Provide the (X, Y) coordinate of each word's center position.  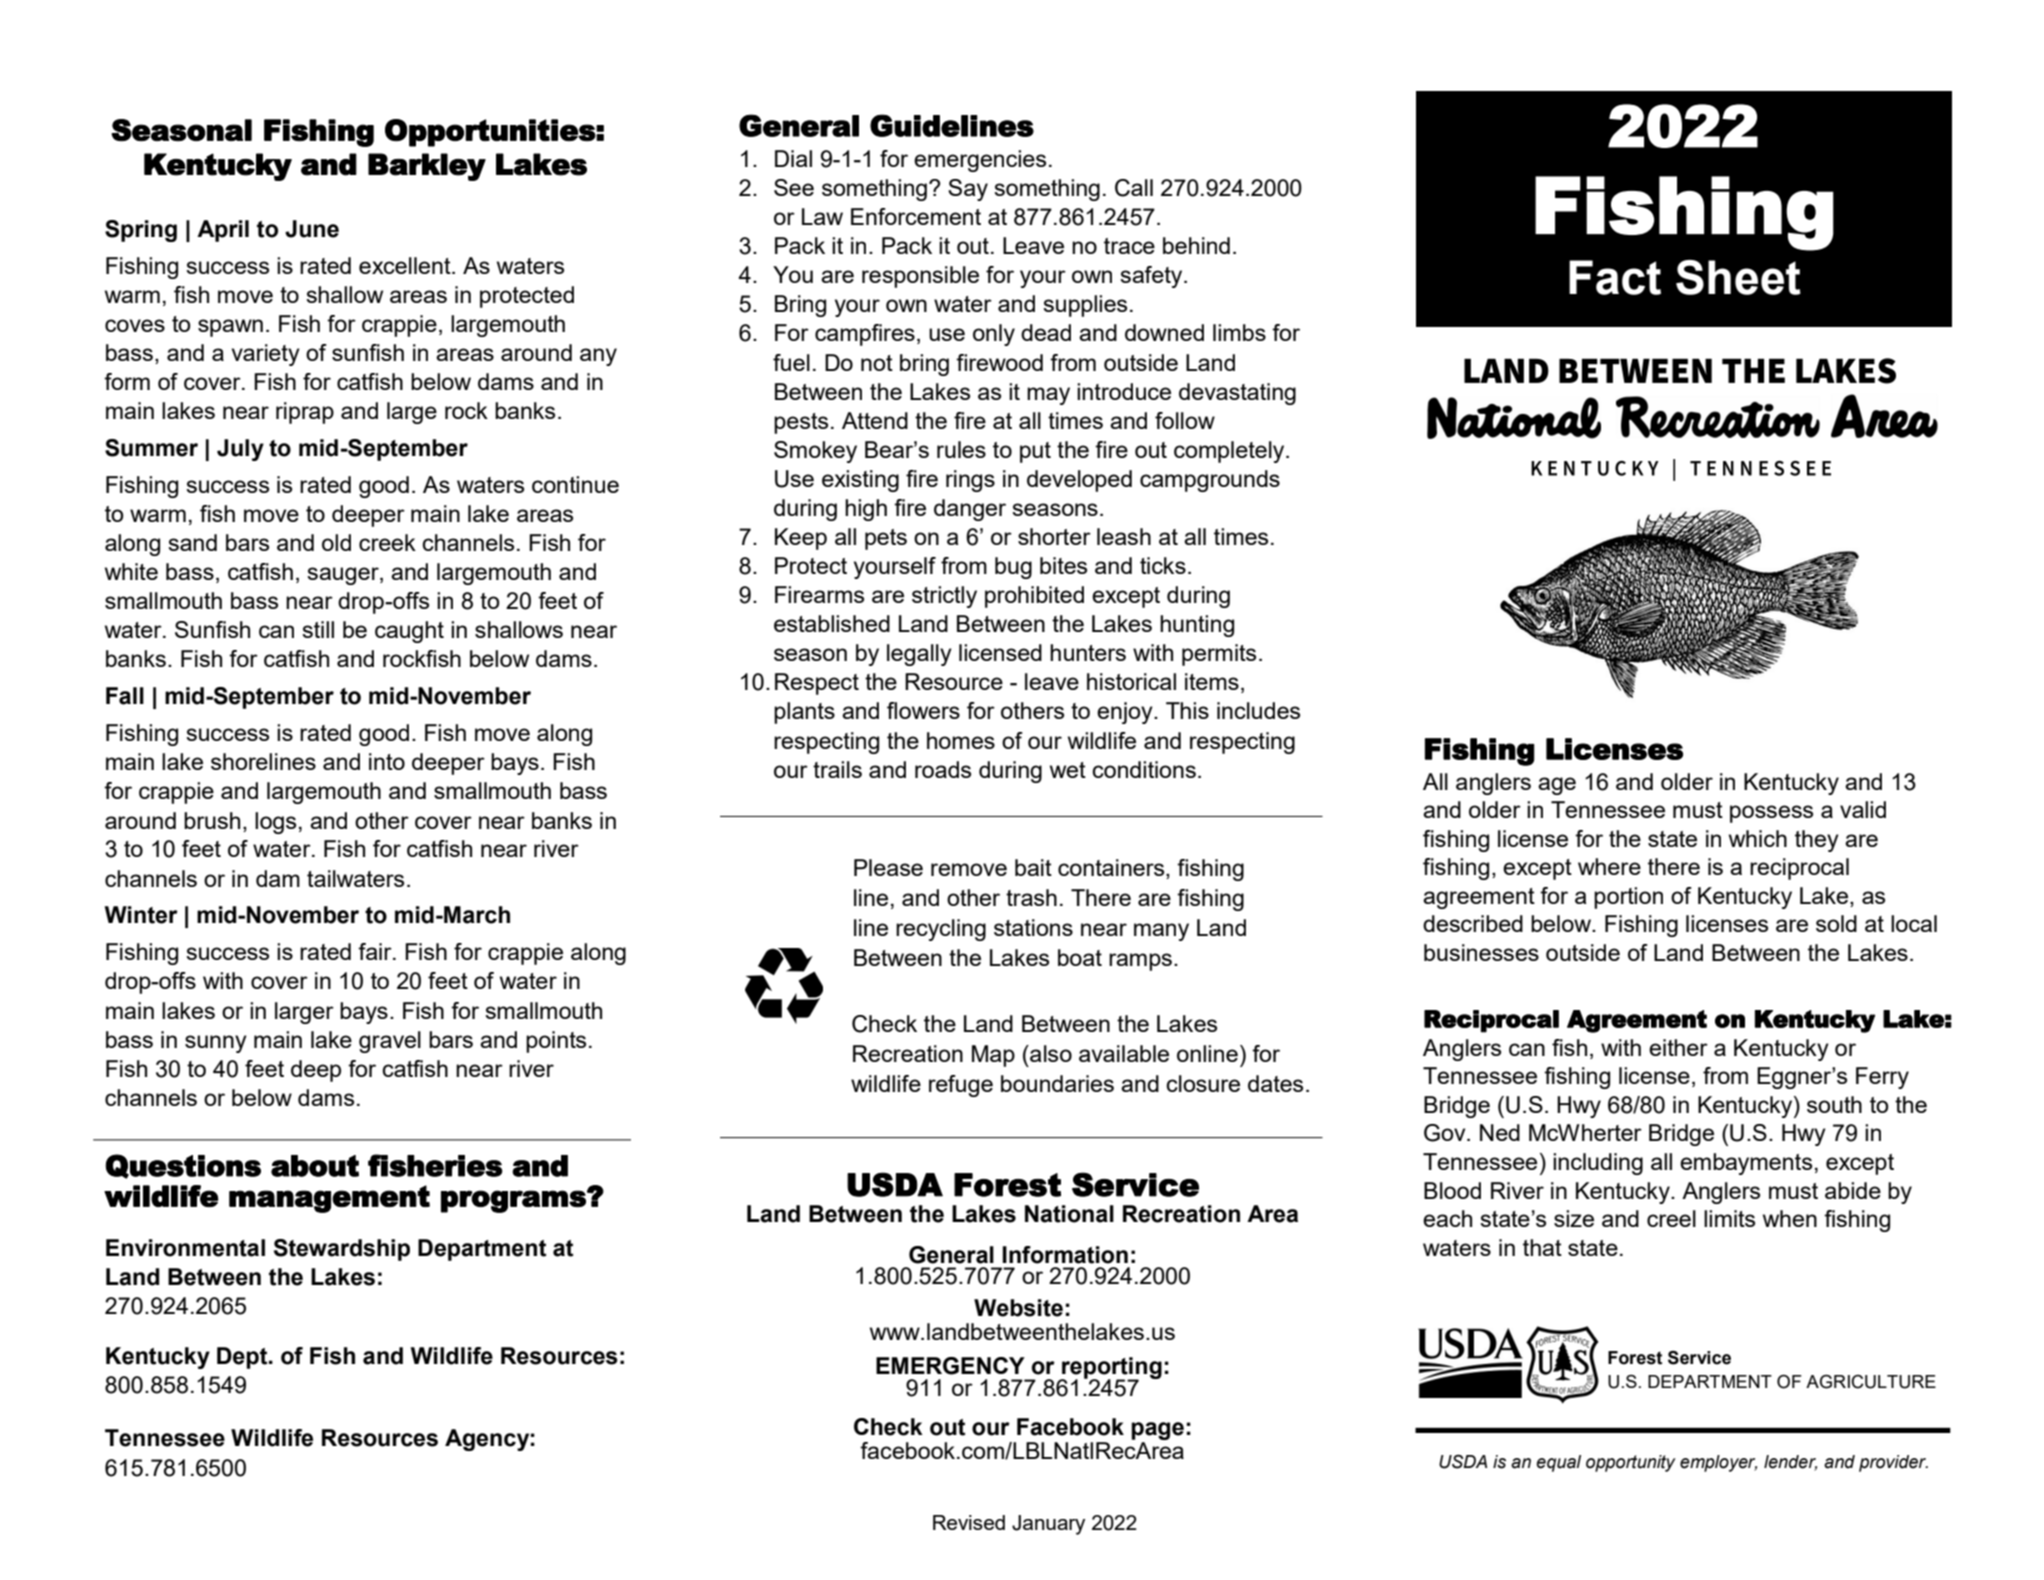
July (240, 450)
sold (1836, 923)
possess (1771, 814)
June (312, 229)
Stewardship (342, 1250)
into (387, 761)
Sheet (1738, 277)
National (1069, 1214)
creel (1671, 1218)
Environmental (185, 1248)
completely (1230, 452)
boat (1080, 957)
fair (376, 951)
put (1035, 452)
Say (968, 190)
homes (961, 740)
